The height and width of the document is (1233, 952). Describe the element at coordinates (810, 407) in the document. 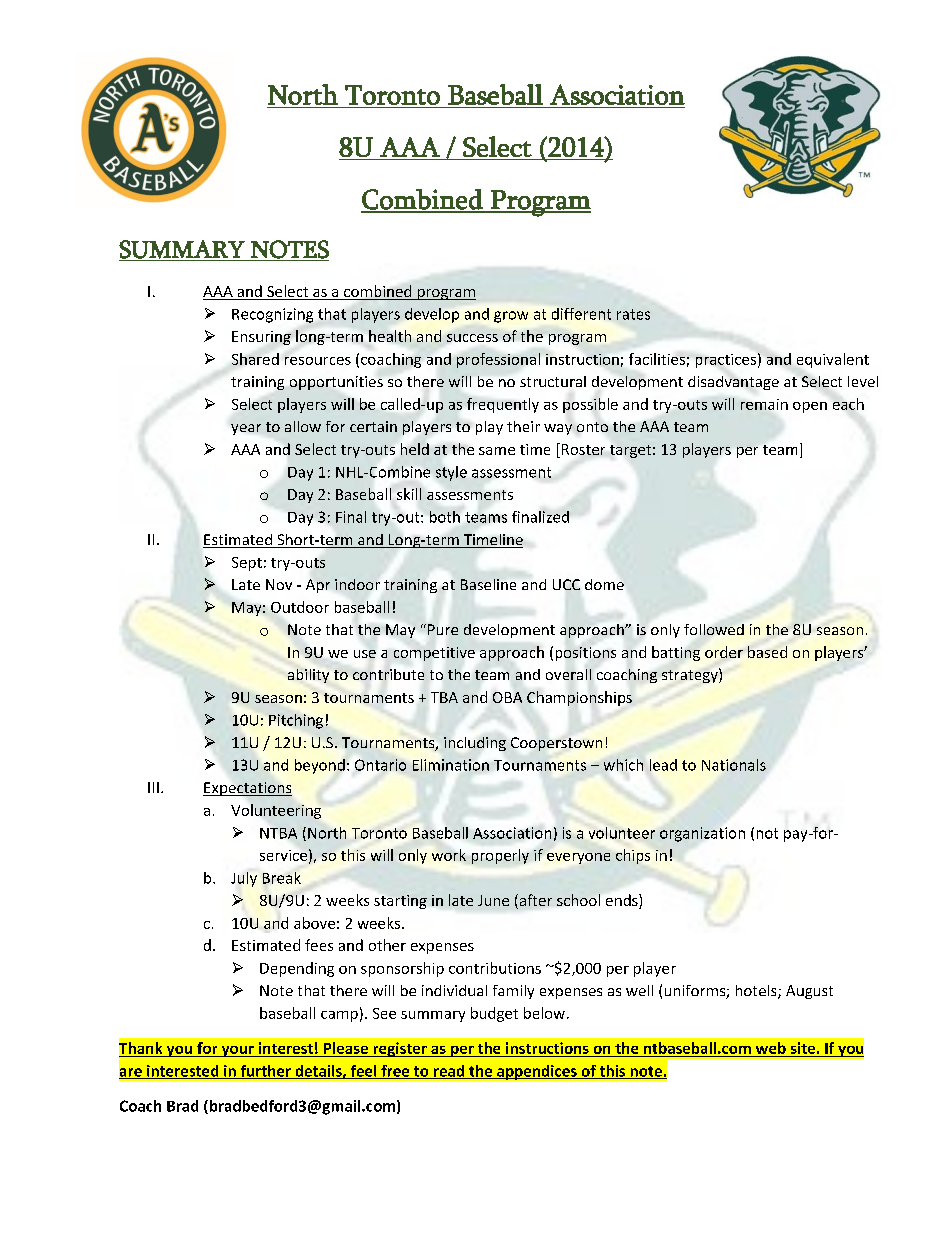

I see `open` at that location.
